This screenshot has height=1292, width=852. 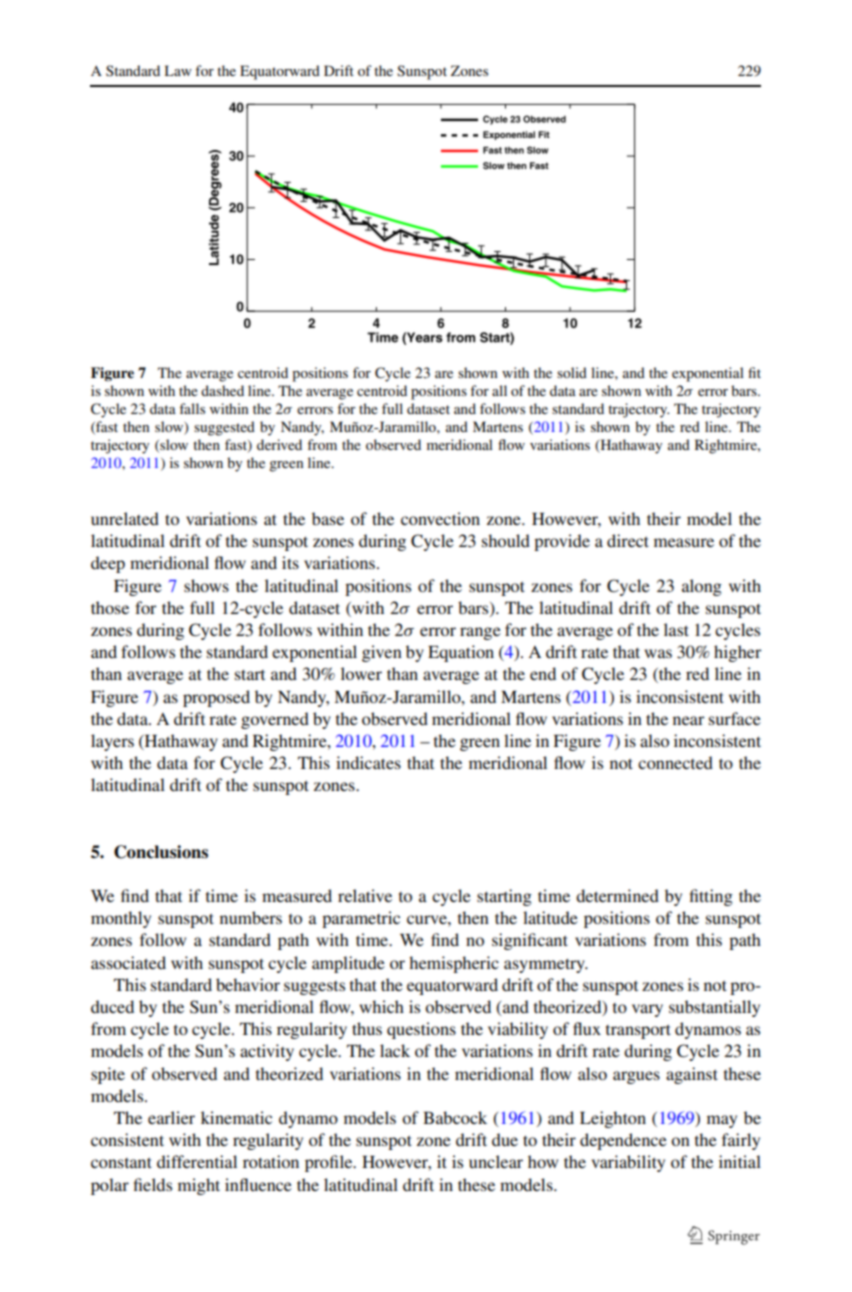 What do you see at coordinates (197, 1161) in the screenshot?
I see `differential` at bounding box center [197, 1161].
